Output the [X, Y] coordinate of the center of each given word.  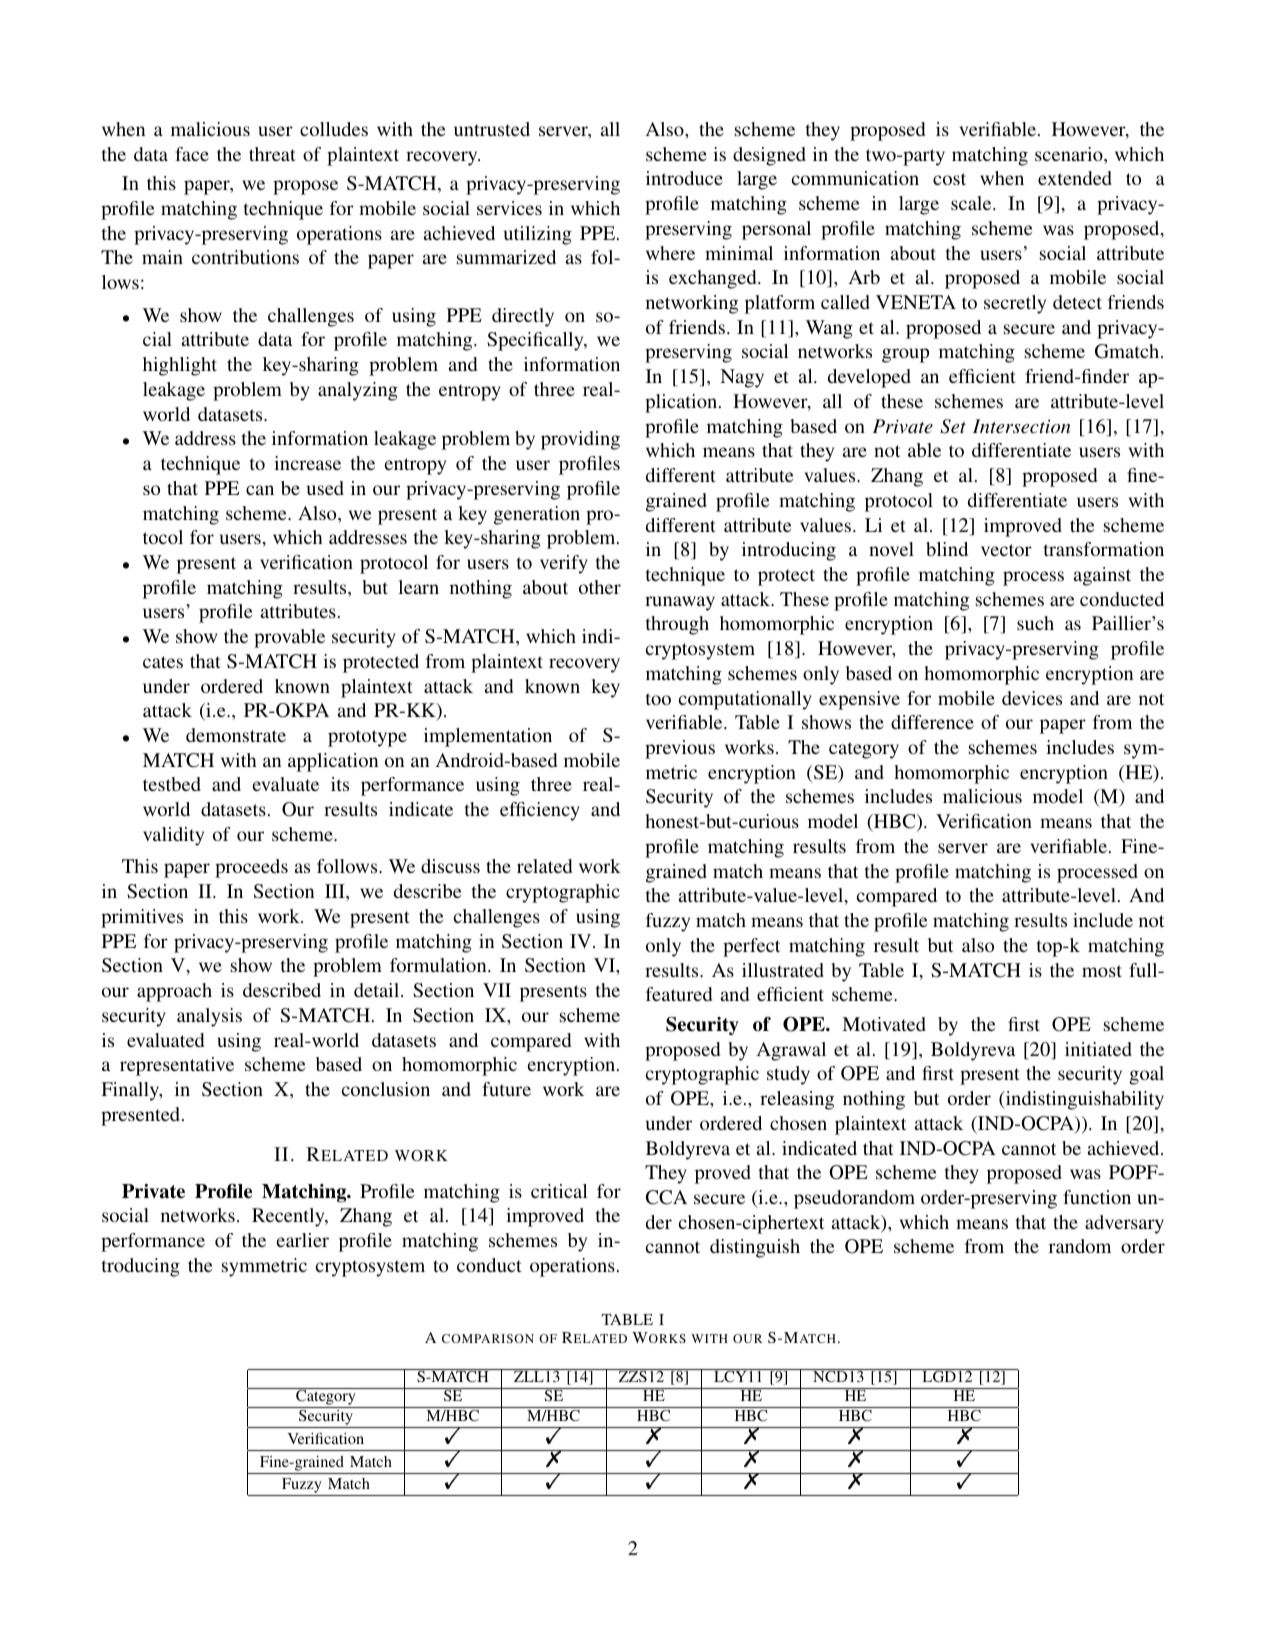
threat [272, 154]
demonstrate [236, 735]
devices [1032, 698]
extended [1075, 178]
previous [680, 749]
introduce [684, 178]
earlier [302, 1240]
